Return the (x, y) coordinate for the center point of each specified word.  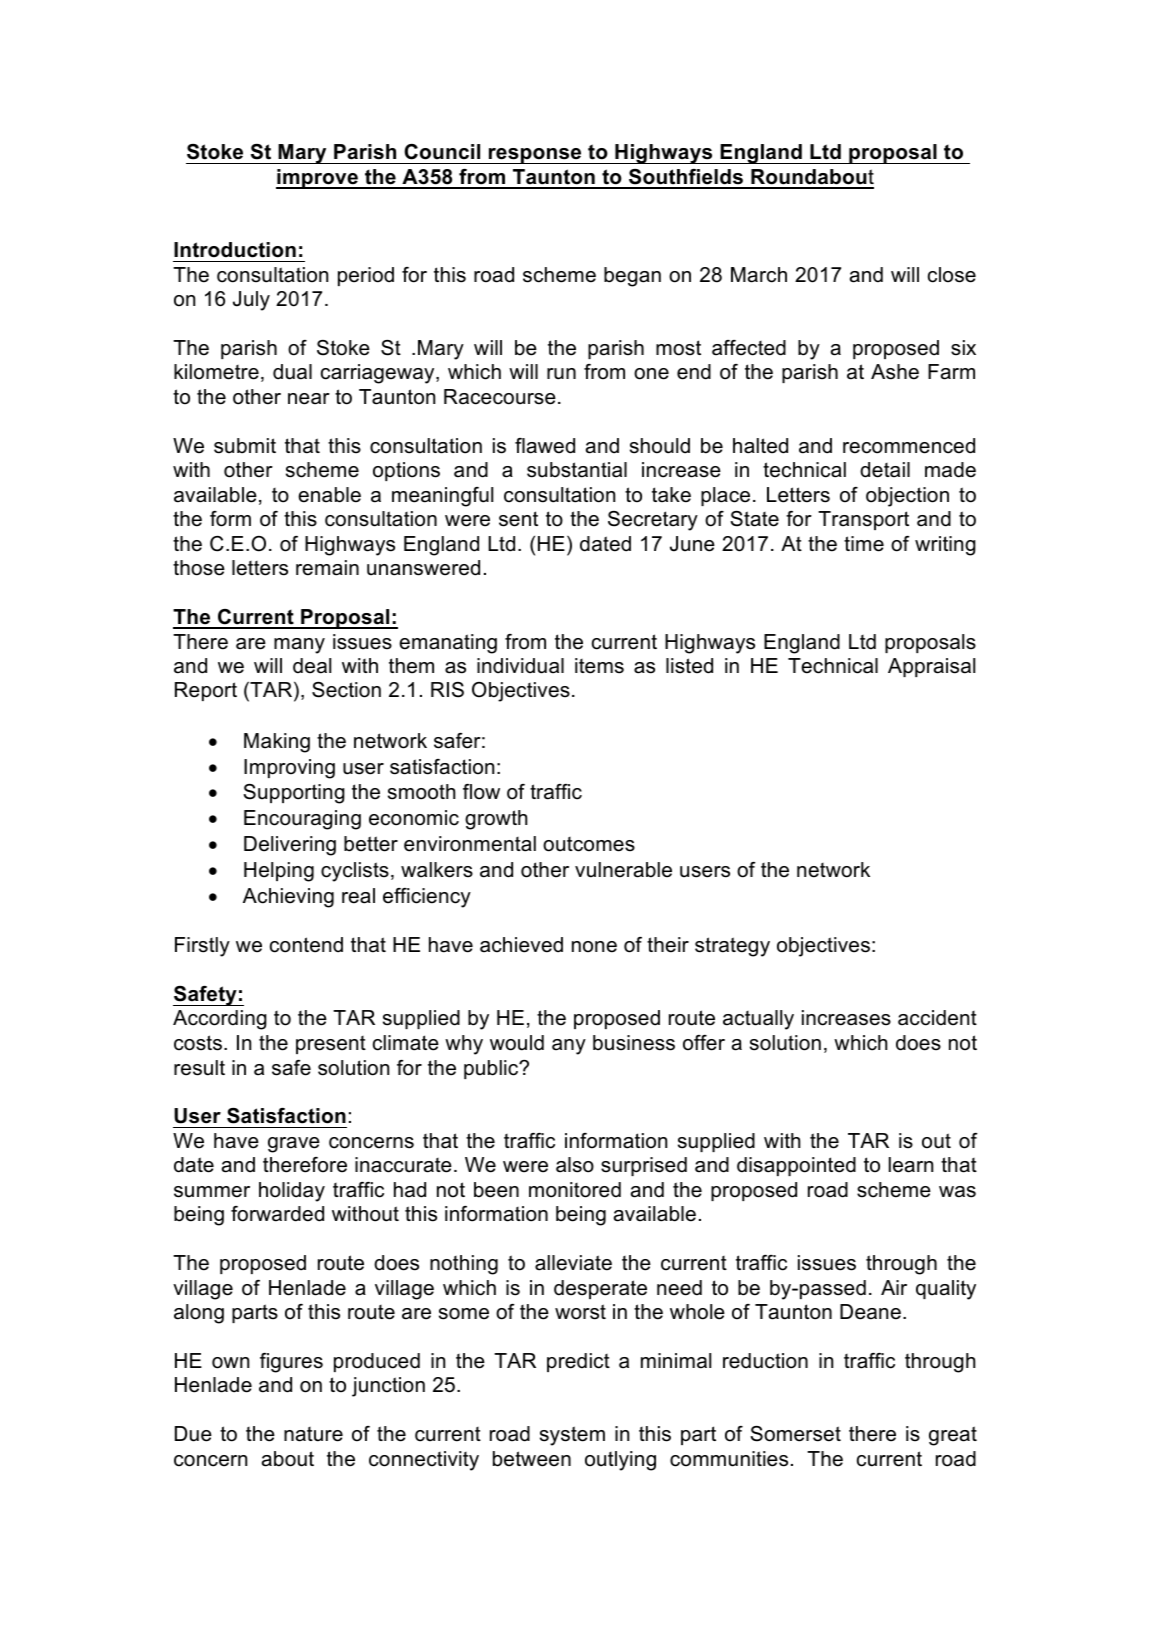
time (864, 544)
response (535, 156)
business (634, 1043)
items (599, 666)
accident (937, 1018)
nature (313, 1434)
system (572, 1436)
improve (318, 179)
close (952, 275)
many (299, 646)
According (220, 1020)
